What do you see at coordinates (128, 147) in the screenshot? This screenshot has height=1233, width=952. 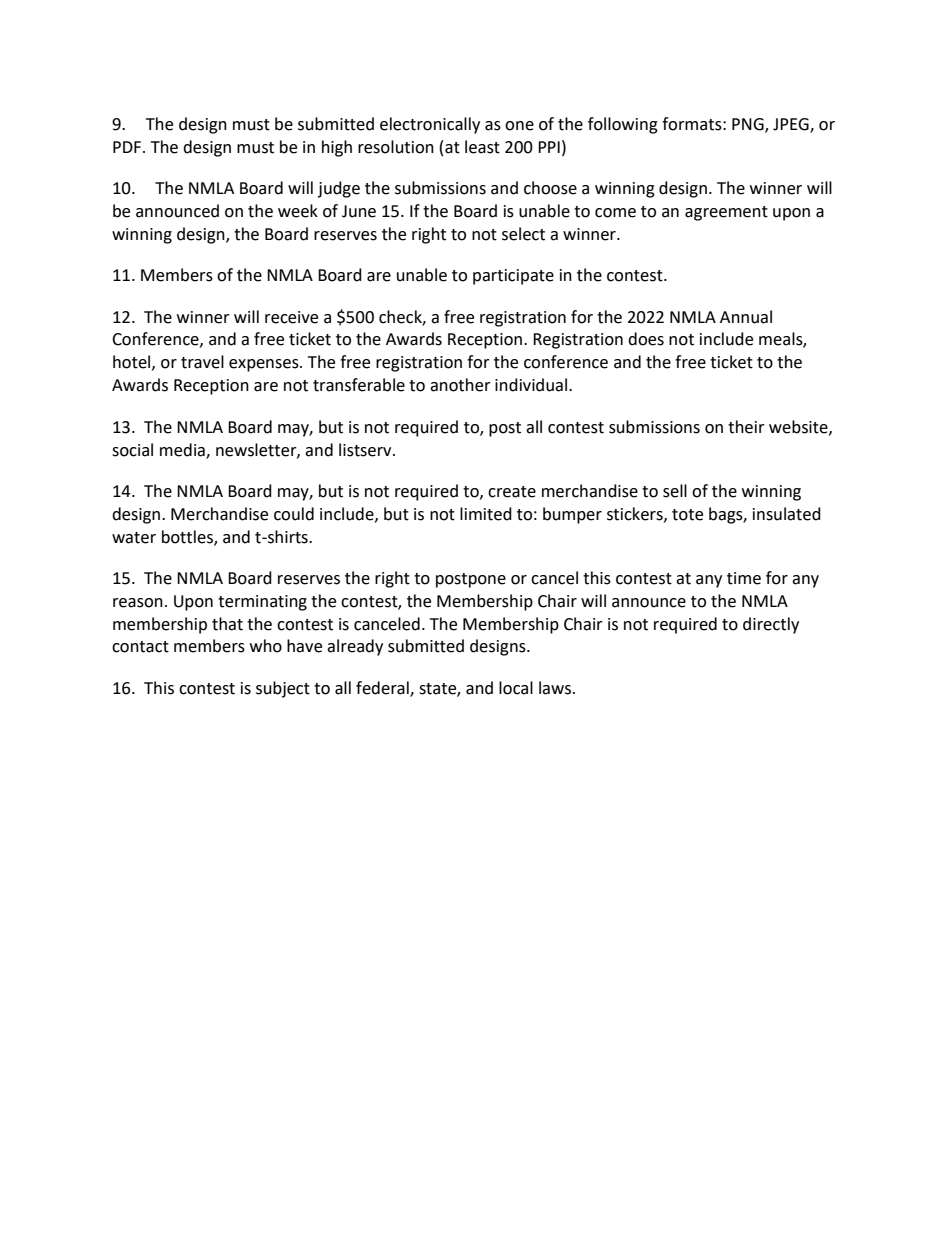 I see `PDF` at bounding box center [128, 147].
